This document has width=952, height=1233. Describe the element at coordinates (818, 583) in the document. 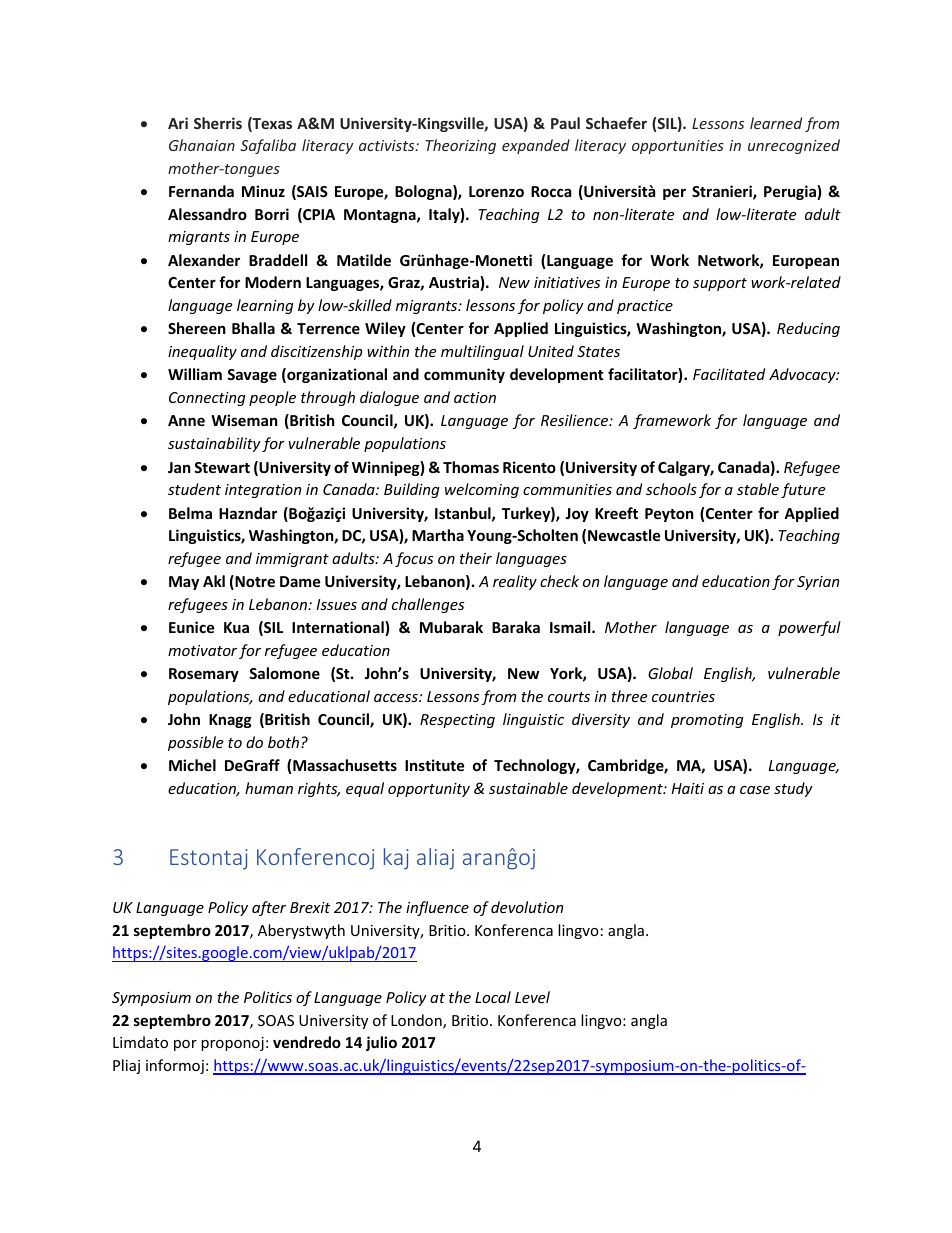

I see `Syrian` at that location.
